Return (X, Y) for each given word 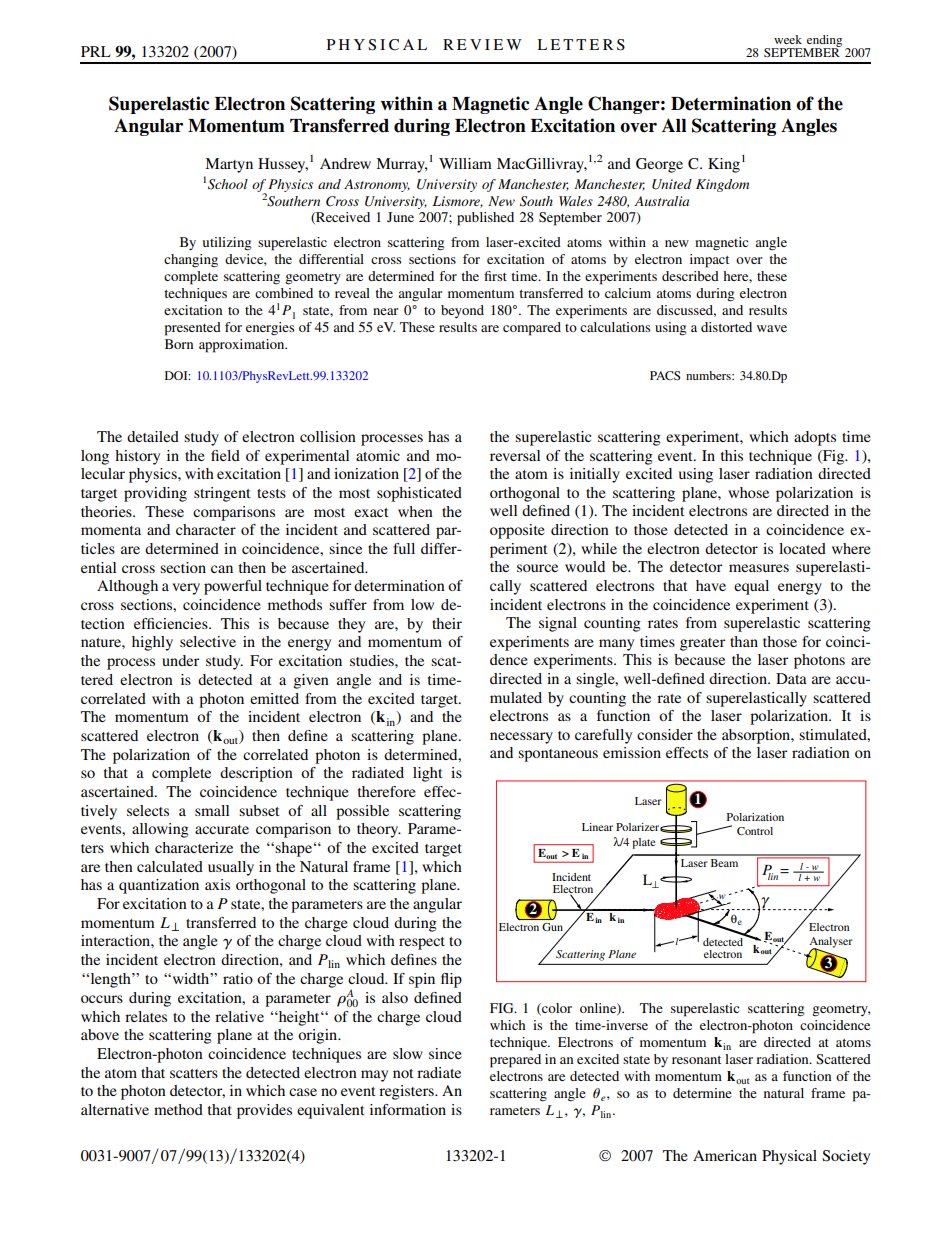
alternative (115, 1109)
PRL (96, 51)
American (725, 1155)
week (788, 39)
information (408, 1109)
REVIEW (482, 44)
